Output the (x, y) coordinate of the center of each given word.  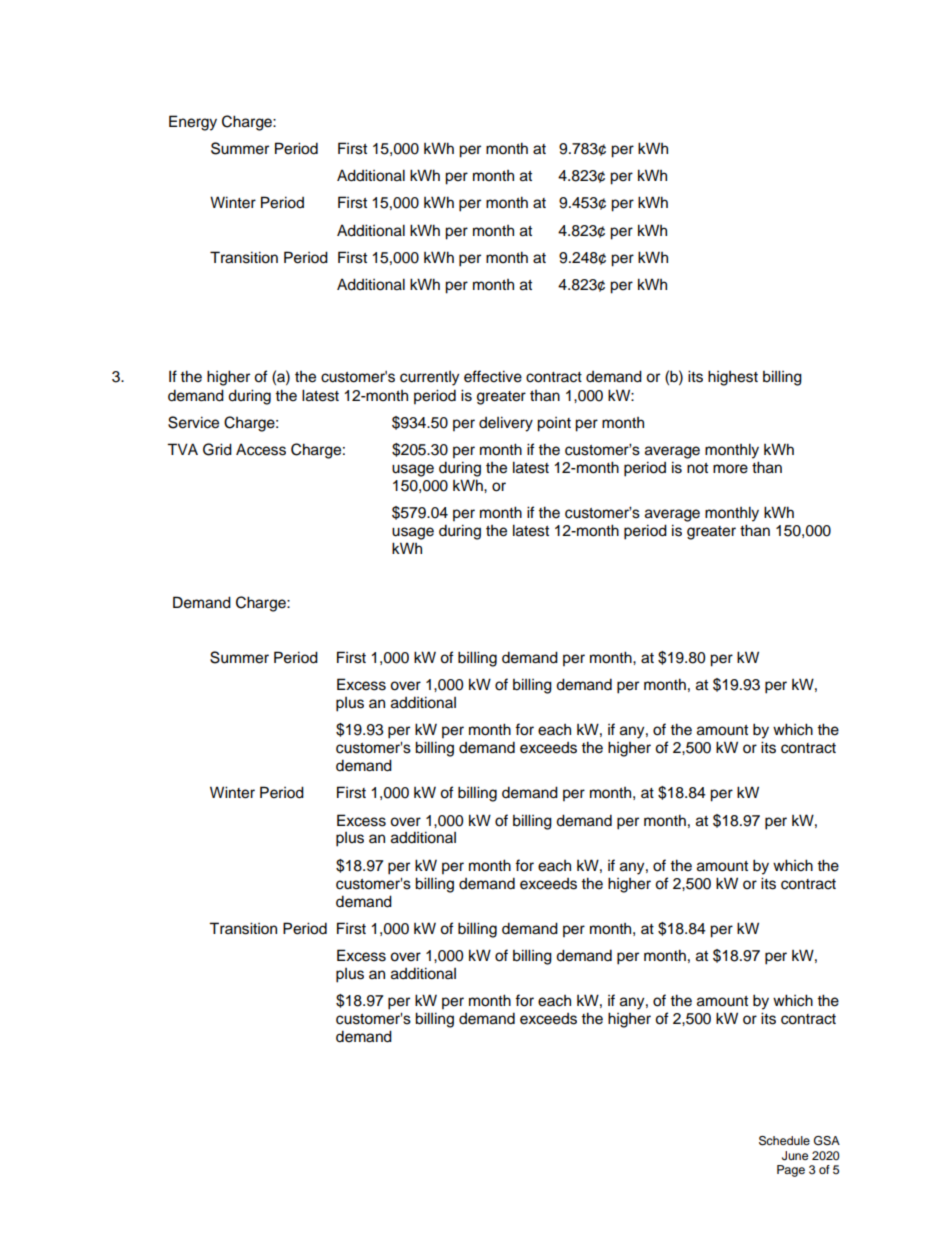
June (795, 1156)
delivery (506, 424)
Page (791, 1171)
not (697, 468)
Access (261, 449)
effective (493, 376)
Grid (217, 449)
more (730, 469)
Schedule (784, 1141)
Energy (193, 123)
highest (733, 378)
